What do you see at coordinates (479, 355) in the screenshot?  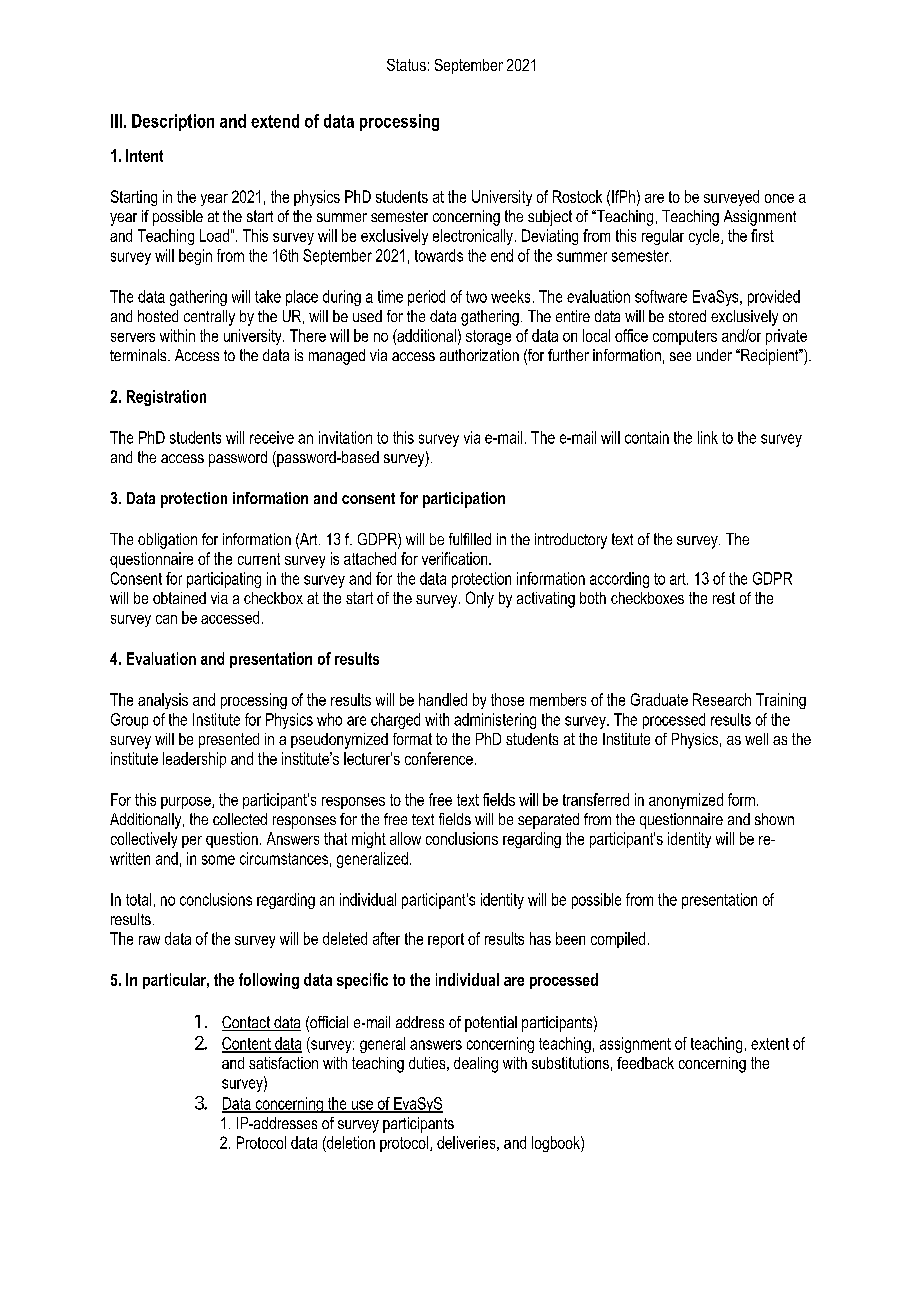 I see `authorization` at bounding box center [479, 355].
